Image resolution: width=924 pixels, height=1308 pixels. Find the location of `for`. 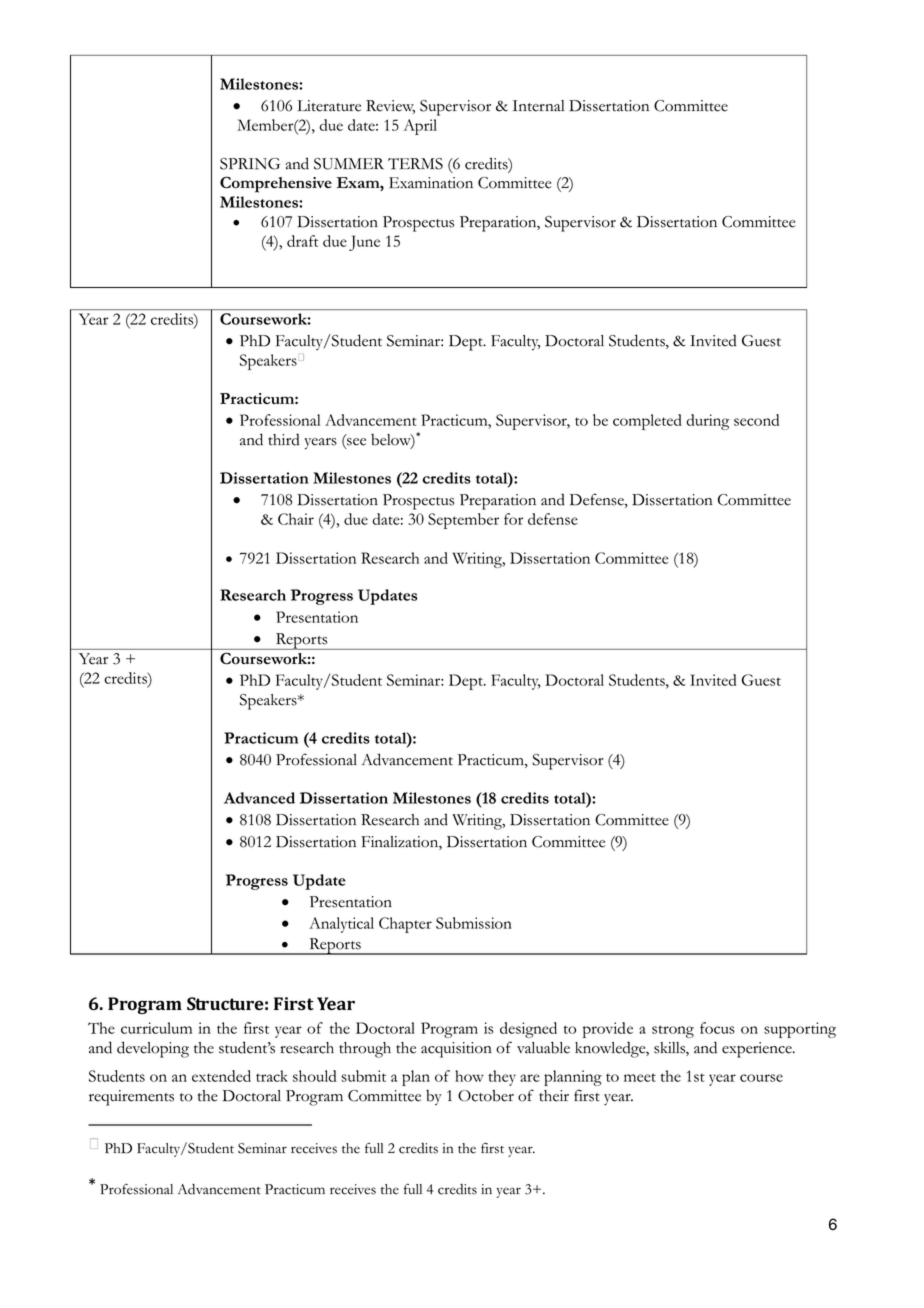

for is located at coordinates (513, 519).
